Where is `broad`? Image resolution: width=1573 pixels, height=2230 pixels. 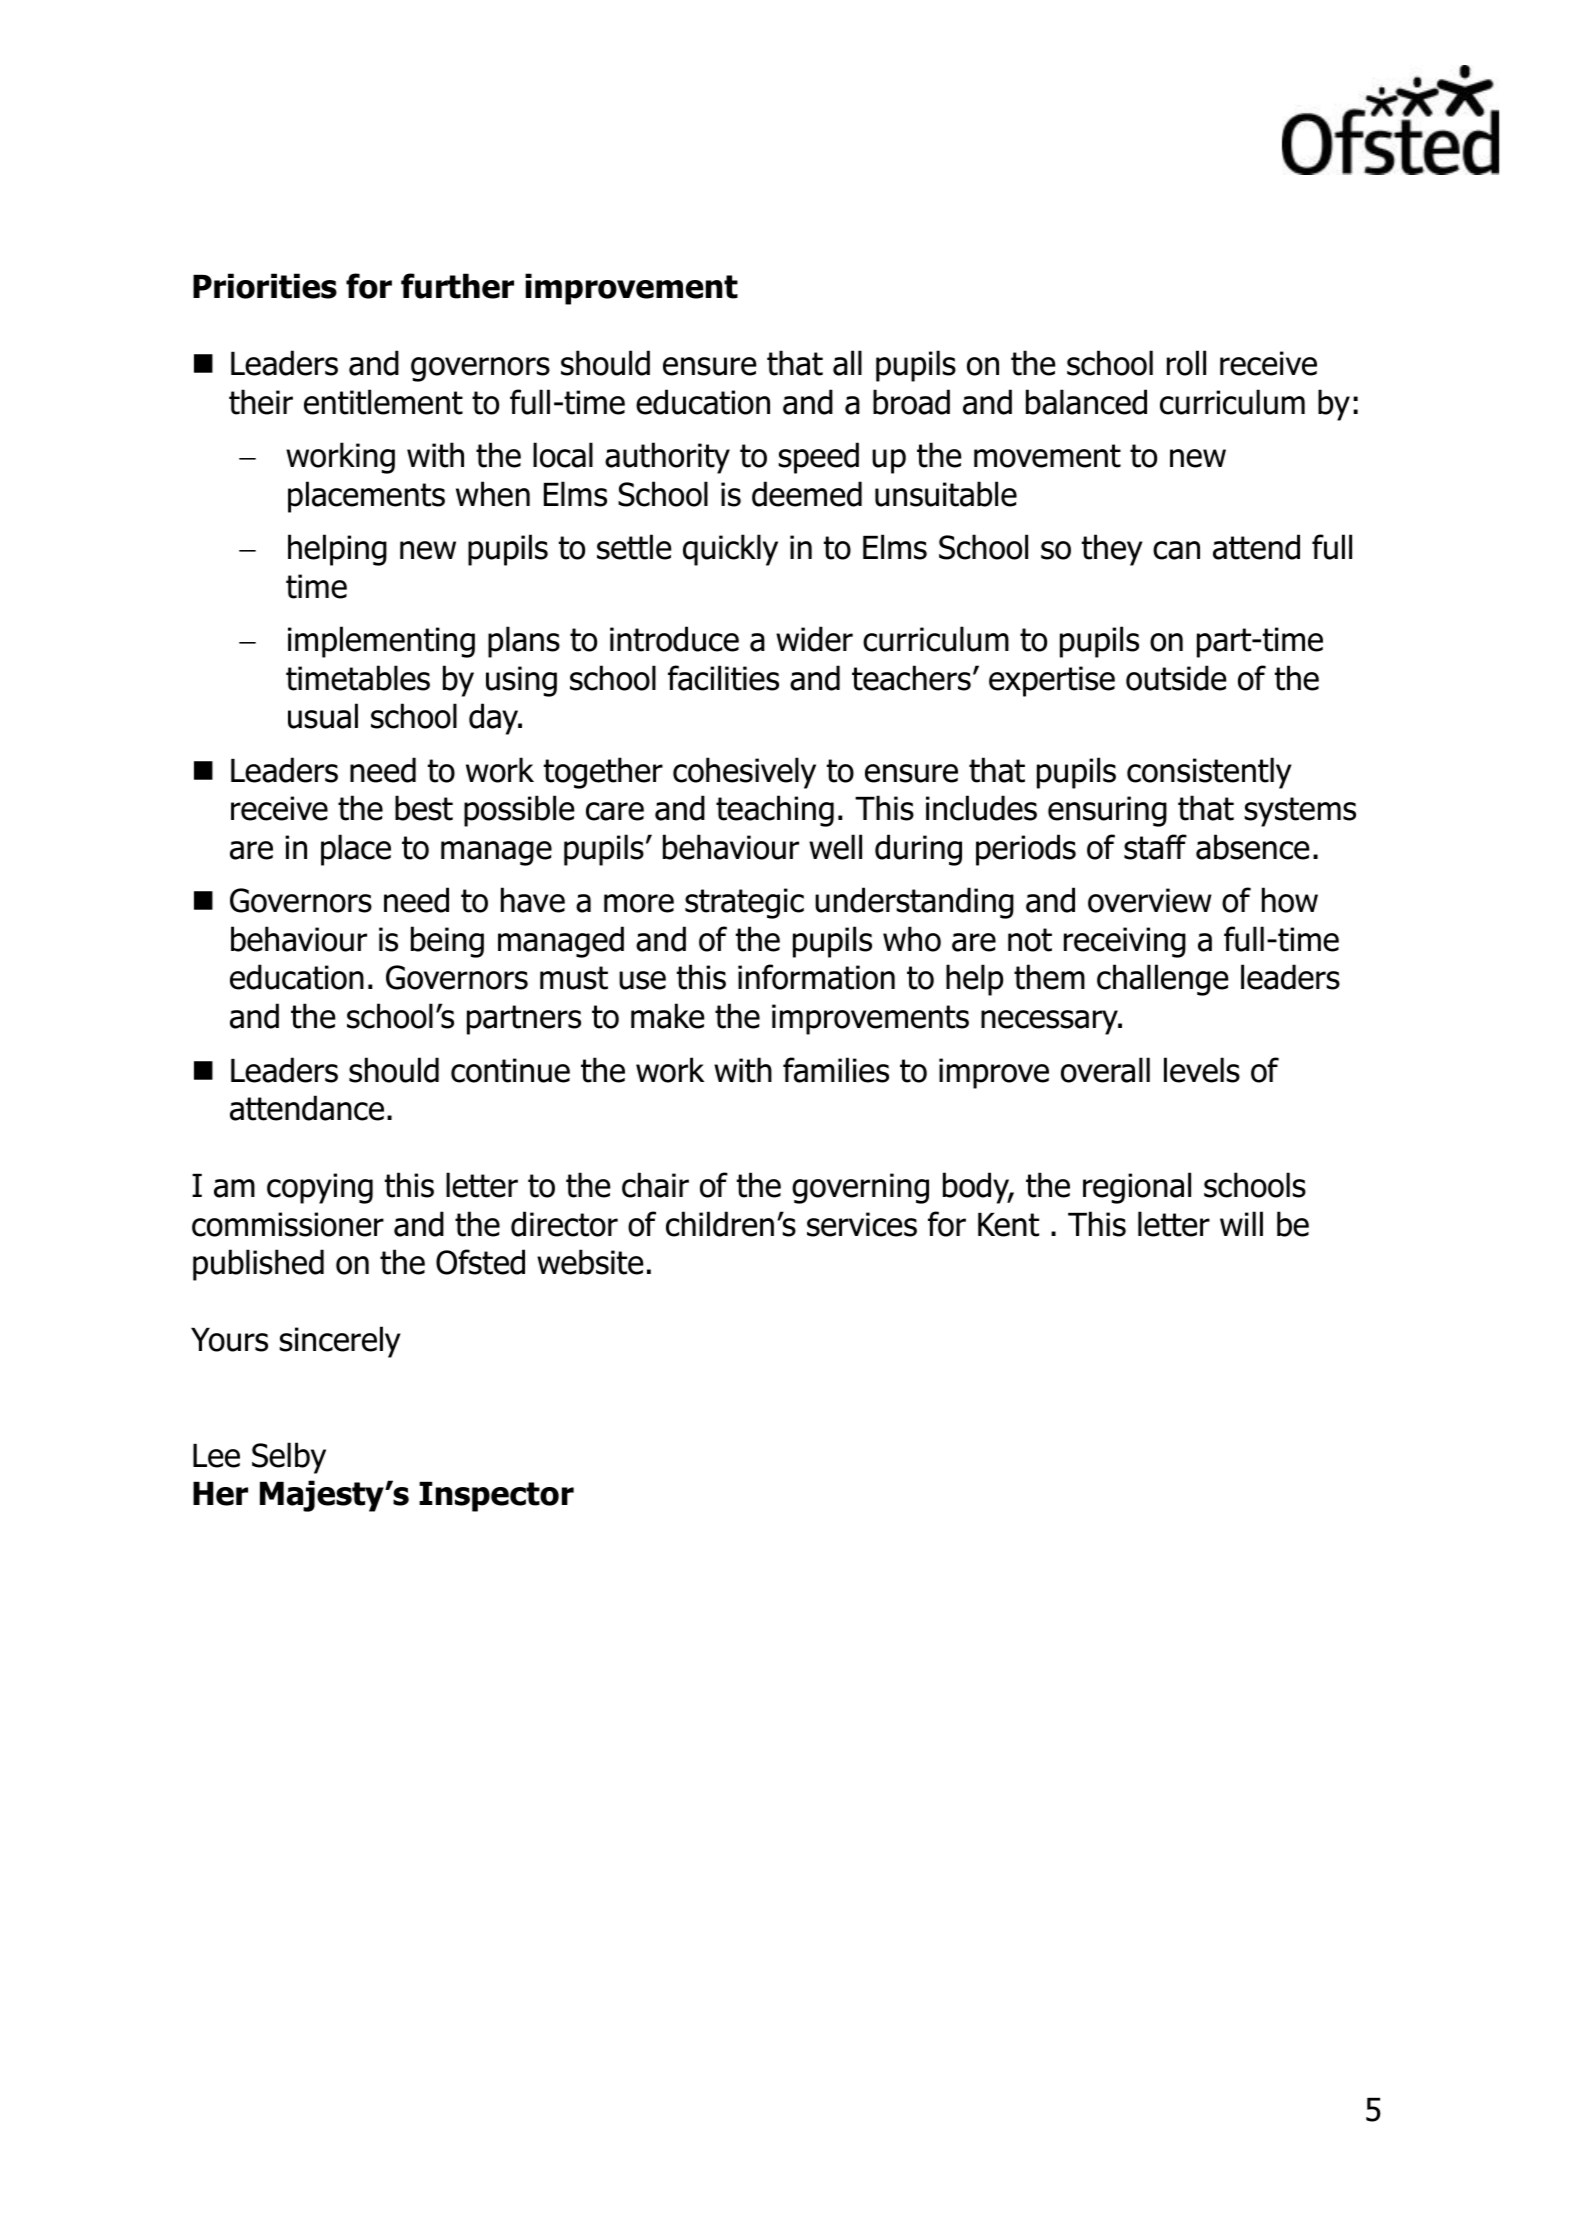
broad is located at coordinates (911, 402).
